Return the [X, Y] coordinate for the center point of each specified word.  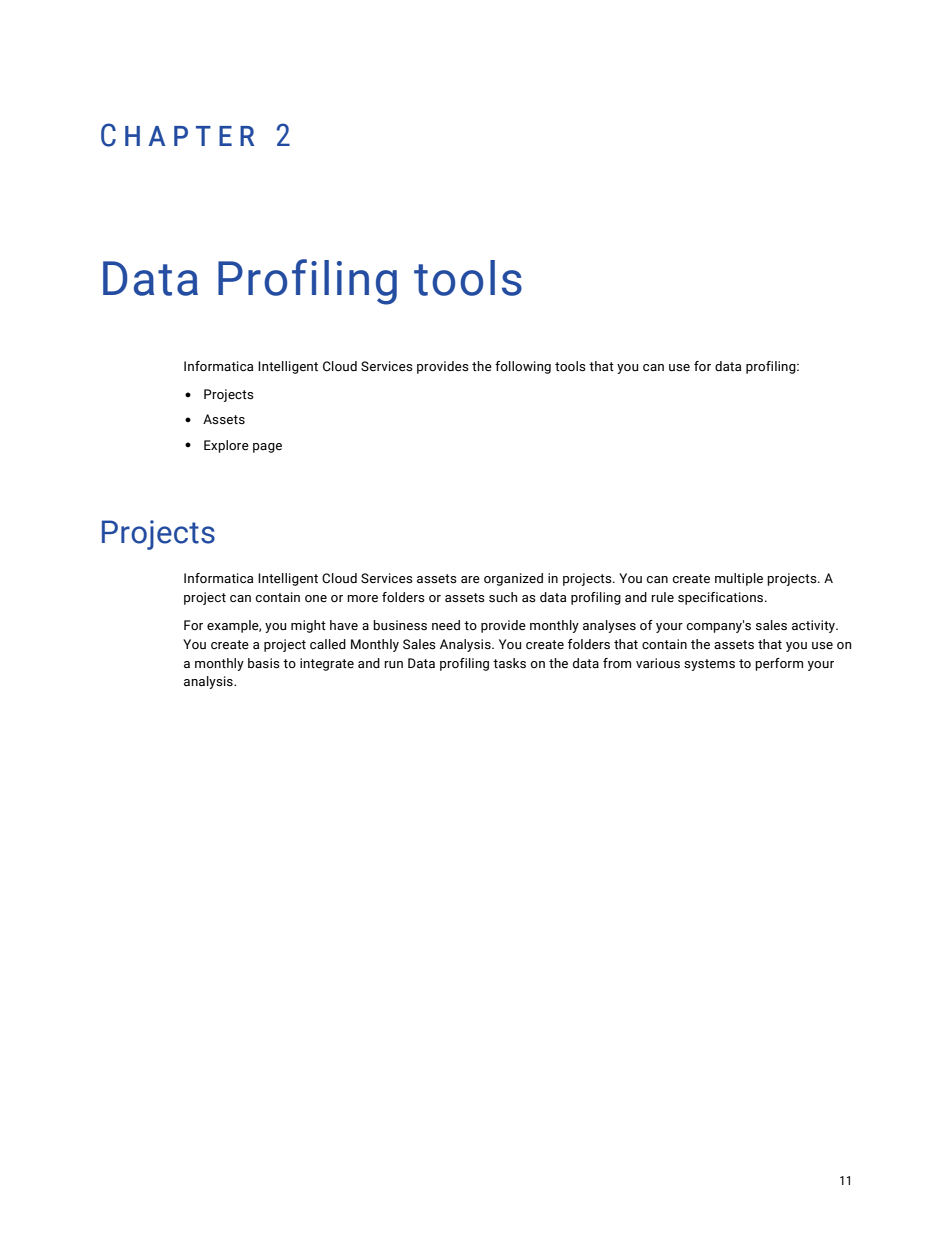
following [523, 367]
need [446, 625]
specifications [722, 598]
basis [264, 663]
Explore [226, 446]
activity [815, 626]
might [308, 626]
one [316, 598]
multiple [739, 579]
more [362, 598]
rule [662, 597]
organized [513, 579]
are [470, 580]
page [267, 448]
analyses [609, 626]
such [503, 597]
